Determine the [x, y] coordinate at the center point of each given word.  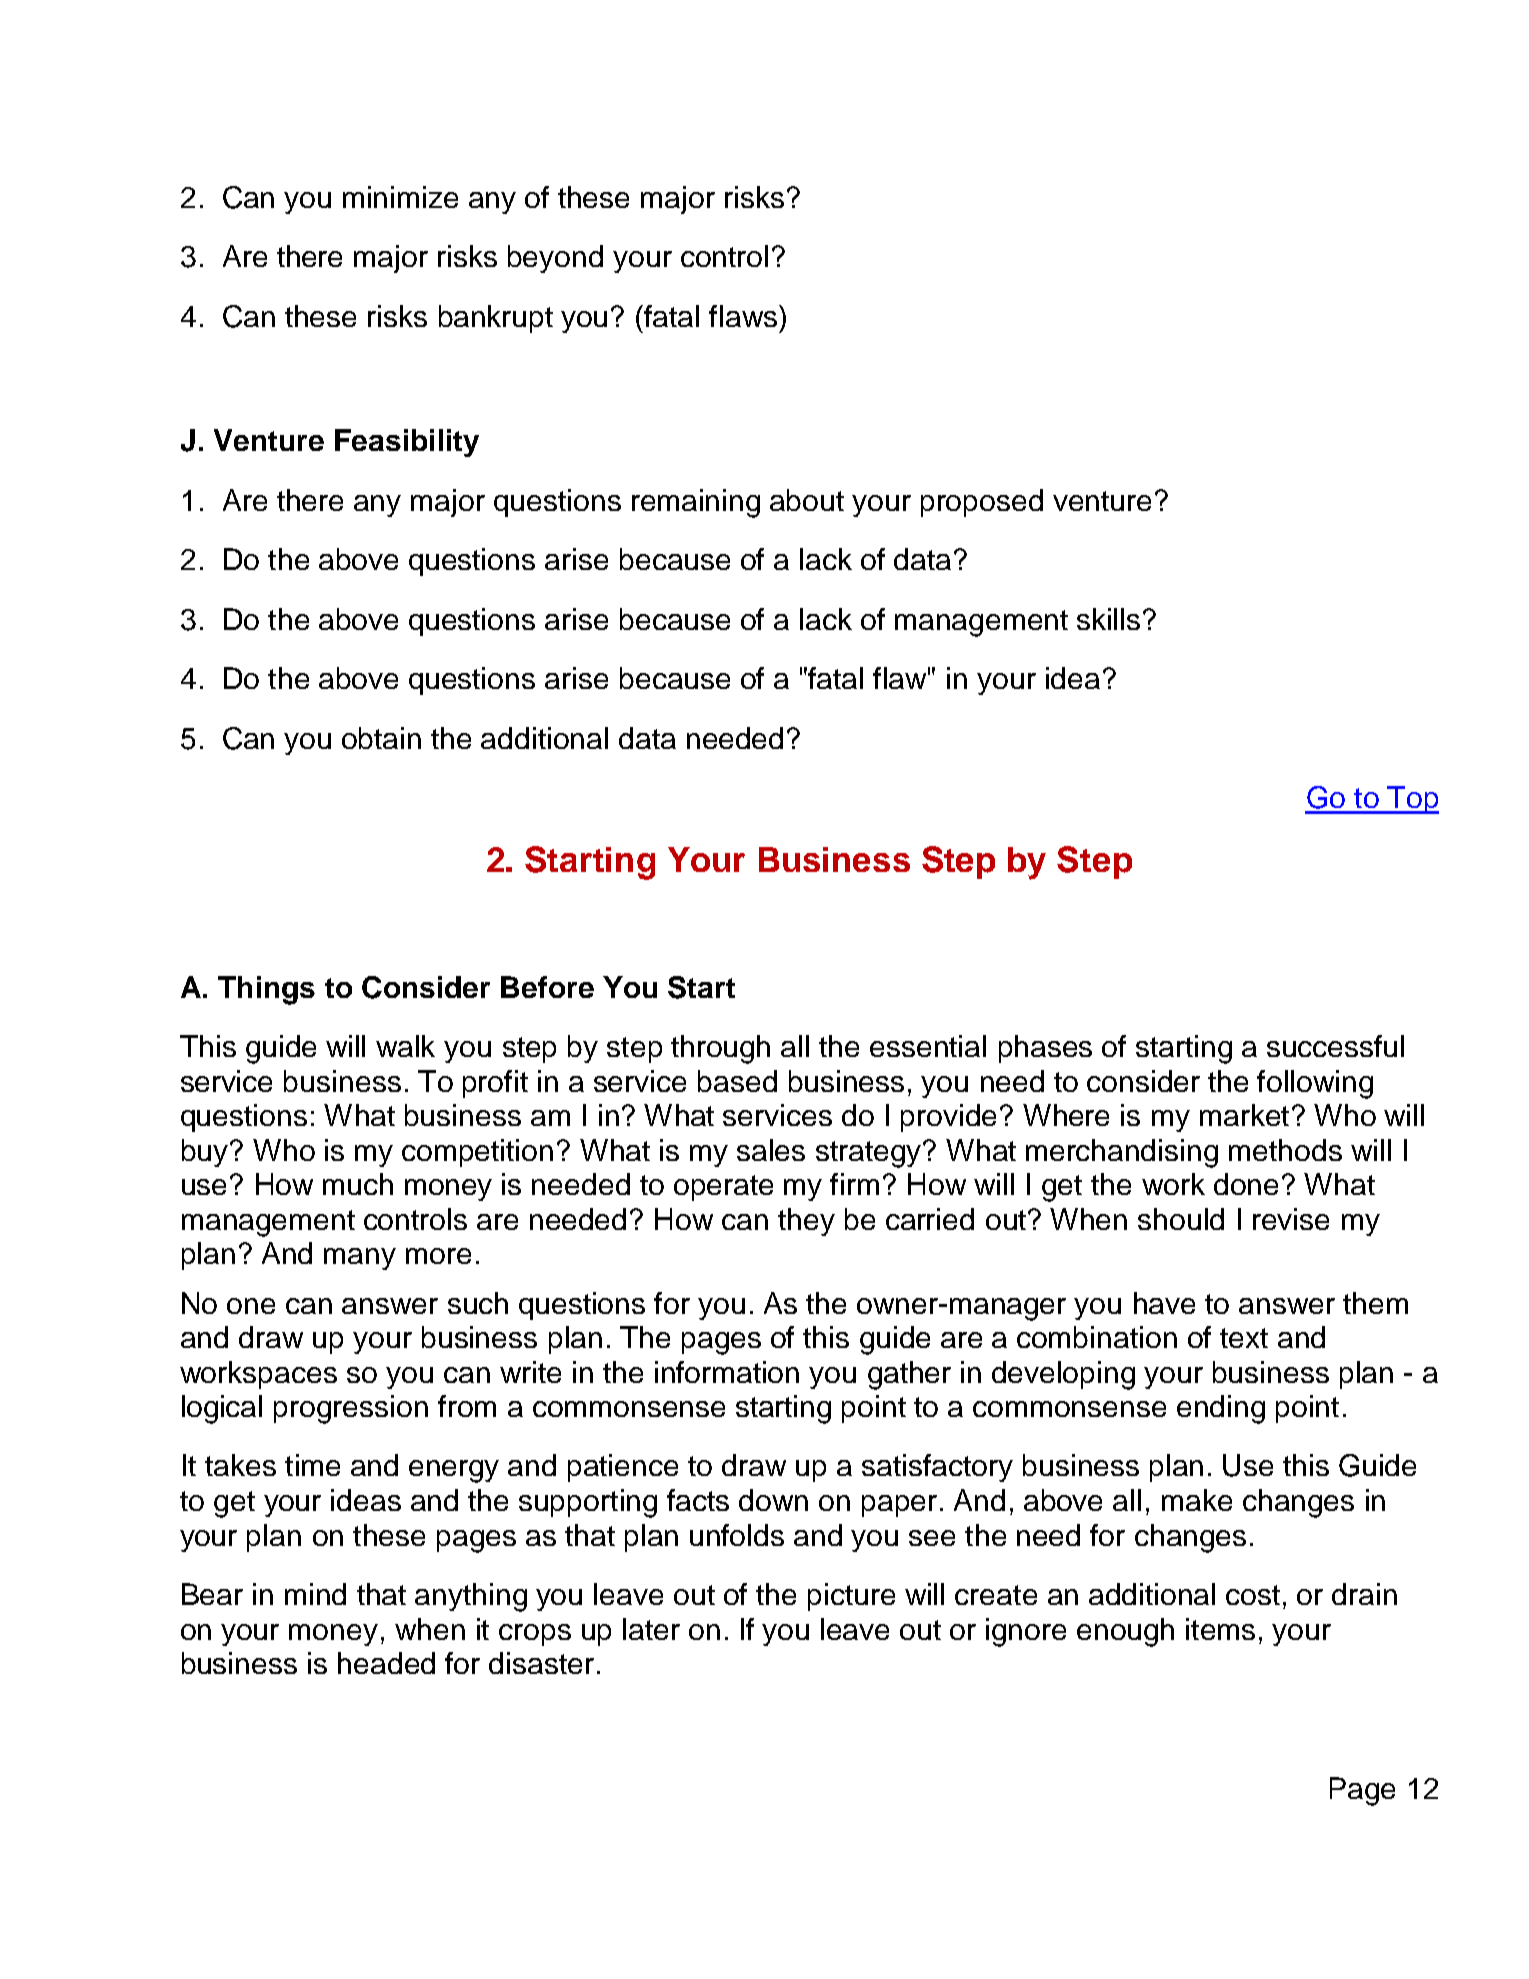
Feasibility [407, 443]
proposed [982, 503]
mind [315, 1594]
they [806, 1222]
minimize [400, 197]
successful [1335, 1046]
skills [1108, 619]
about [807, 500]
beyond [555, 259]
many [360, 1259]
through [720, 1049]
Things [266, 990]
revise [1291, 1219]
